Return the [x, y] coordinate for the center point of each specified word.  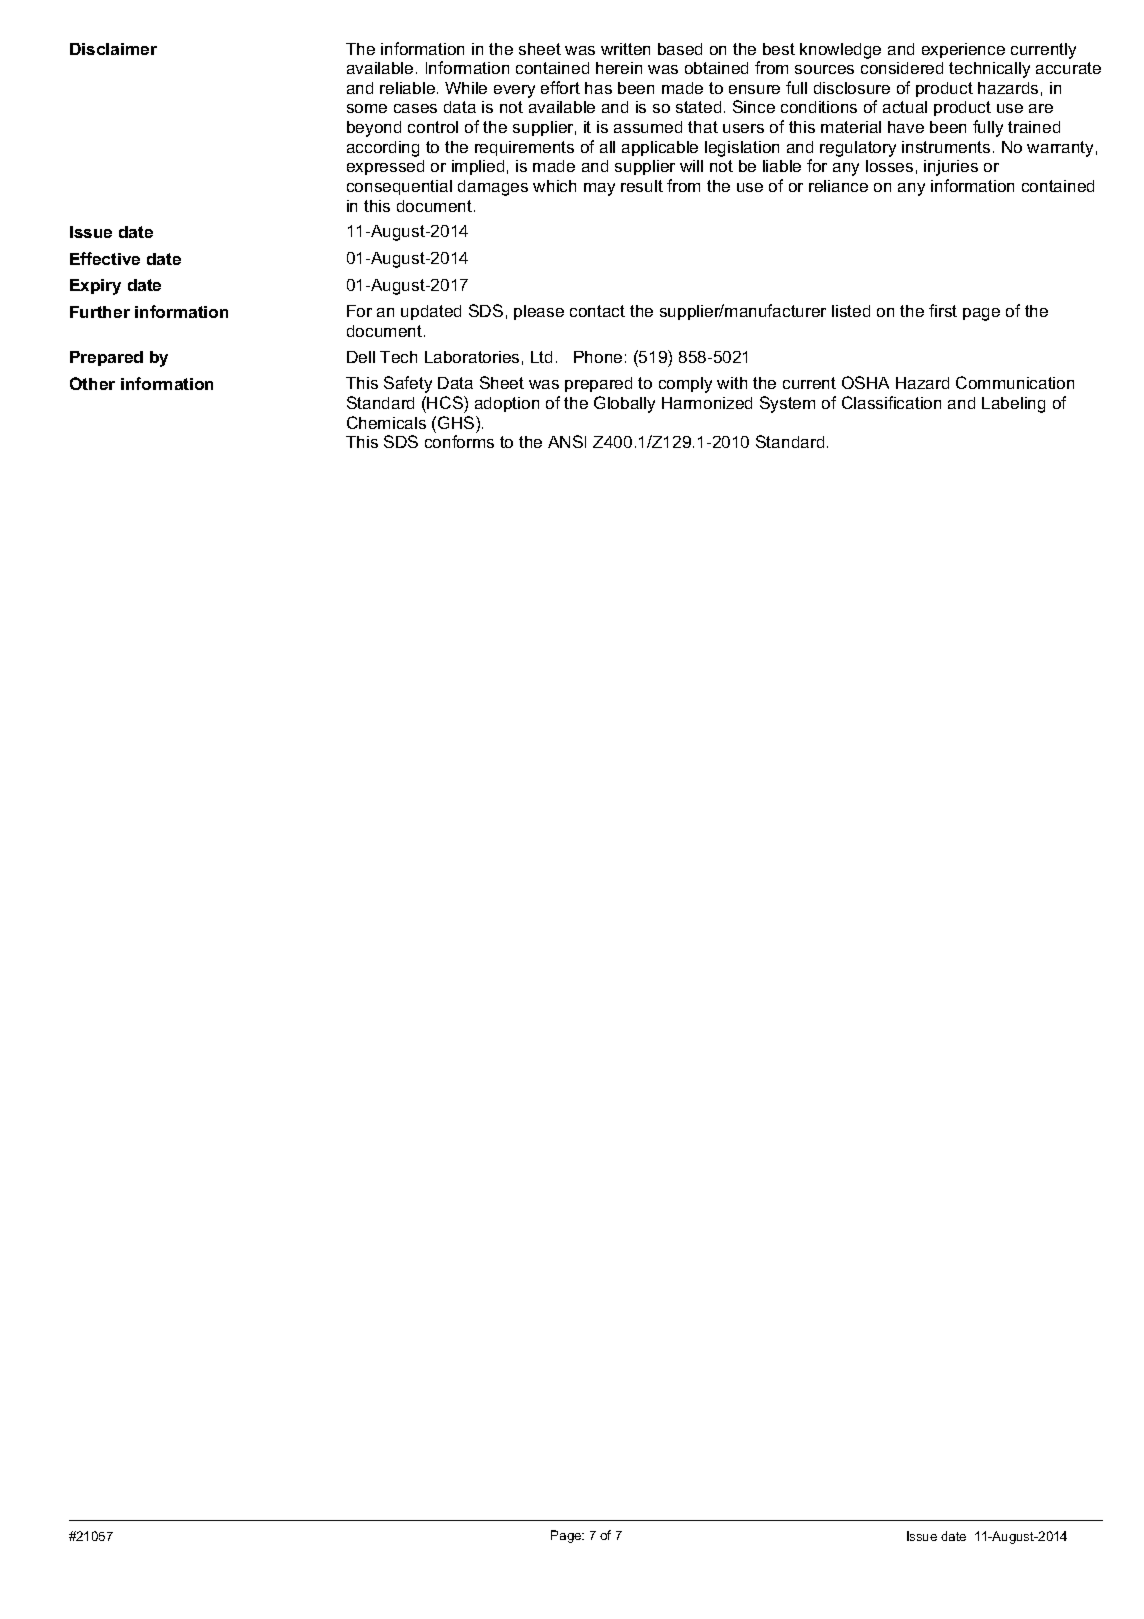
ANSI [567, 441]
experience [963, 50]
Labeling [1013, 405]
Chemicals [386, 422]
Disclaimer [113, 49]
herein [619, 68]
